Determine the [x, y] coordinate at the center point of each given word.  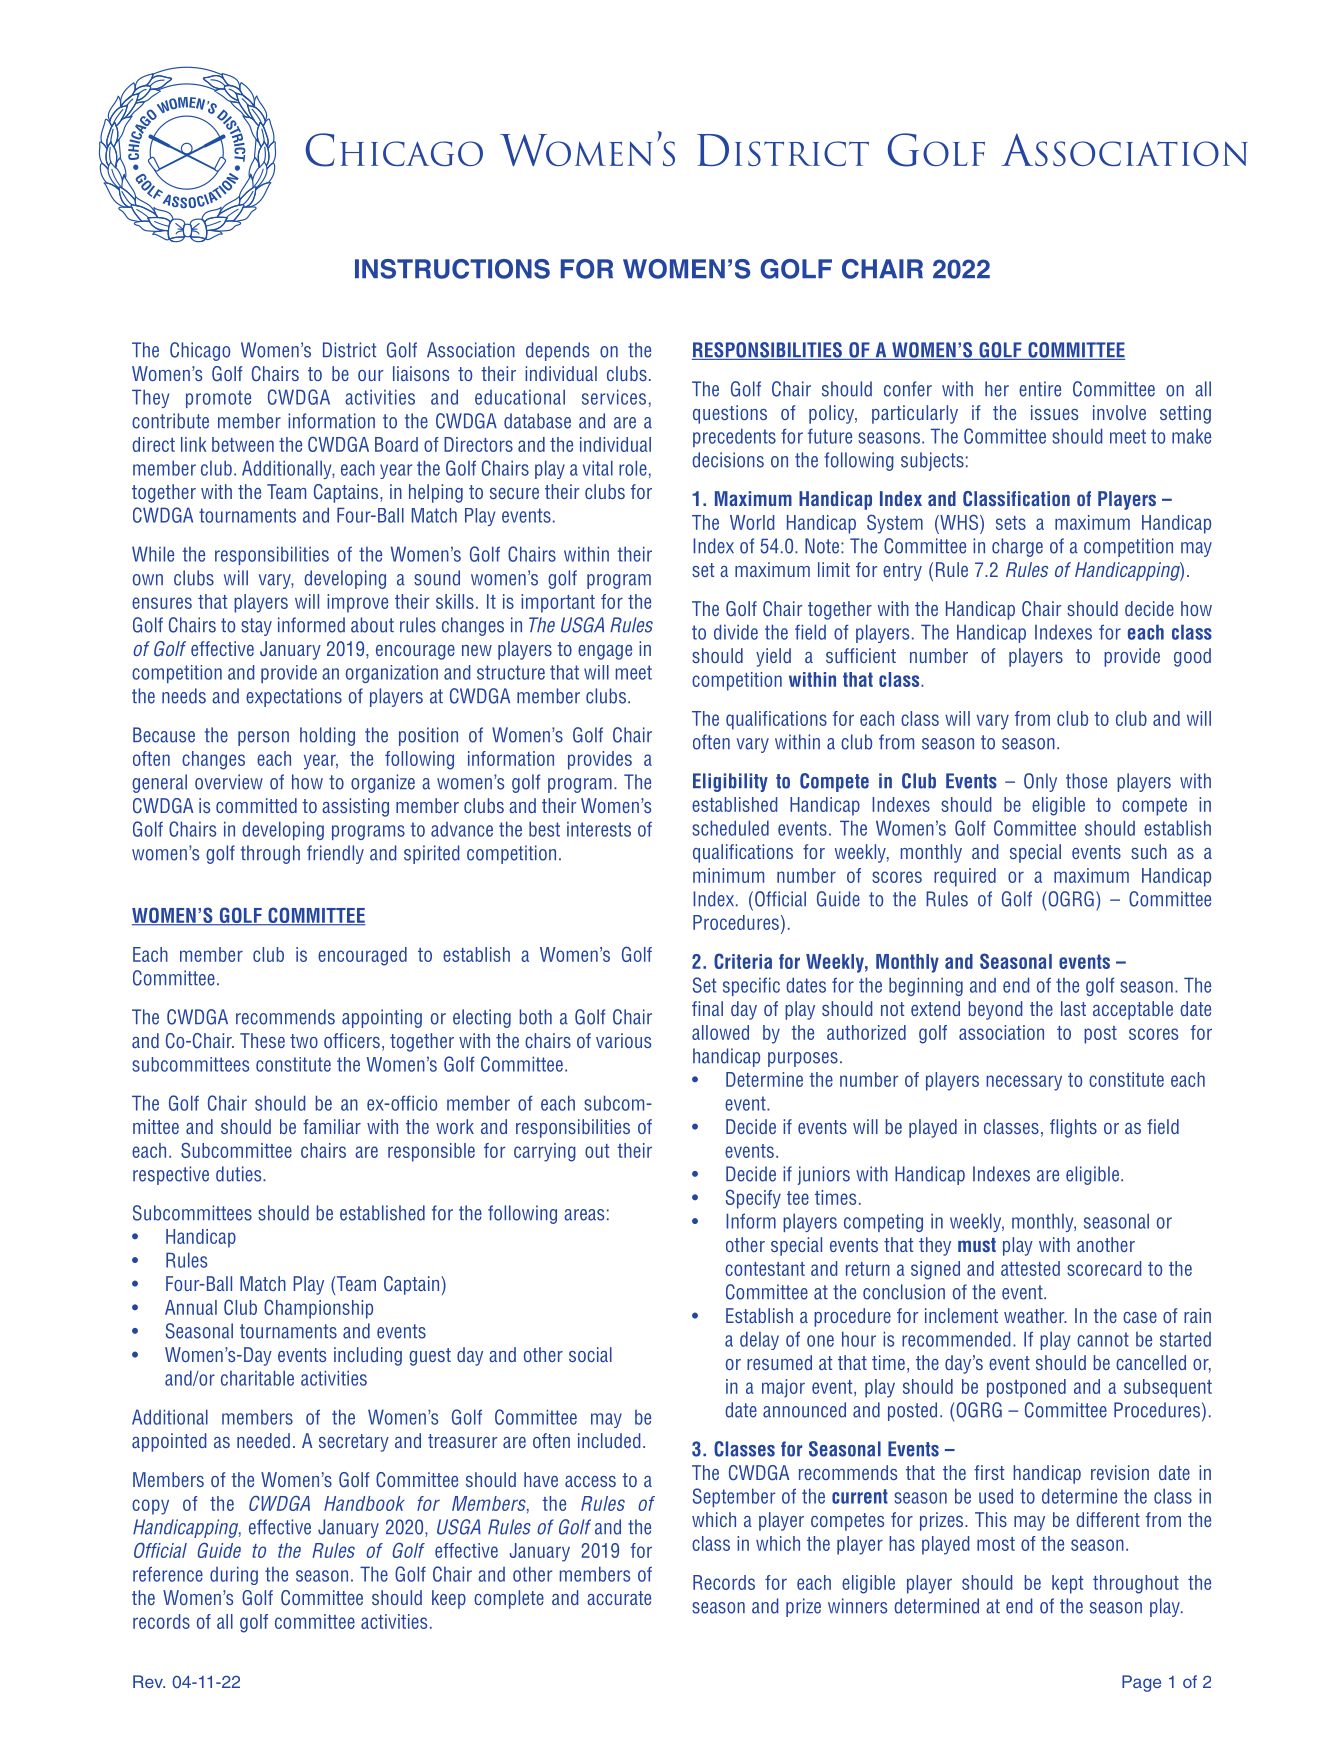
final [707, 1008]
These [262, 1040]
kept [1067, 1584]
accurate [619, 1598]
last [1073, 1008]
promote [218, 399]
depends [557, 351]
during [234, 1575]
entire [1040, 389]
